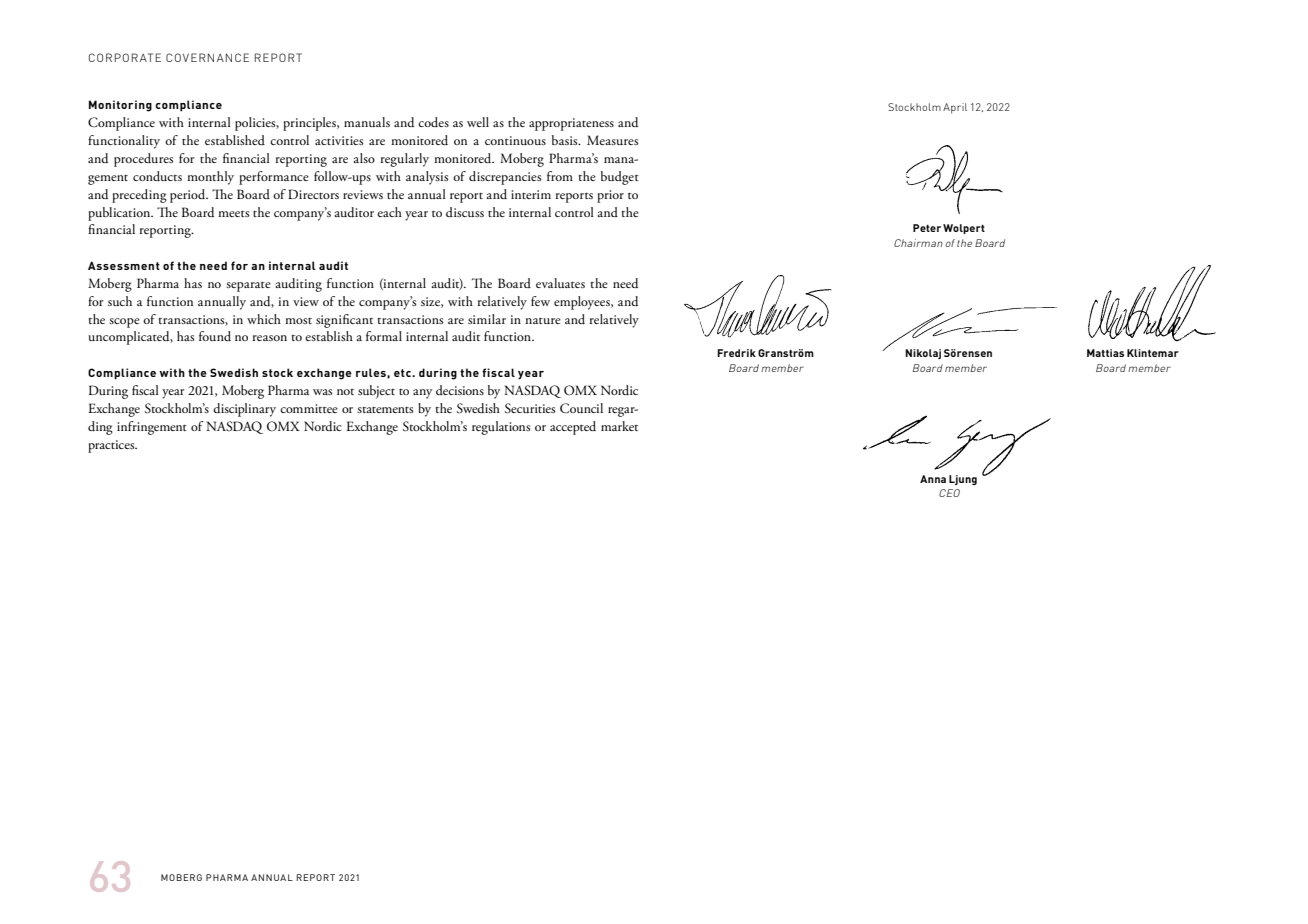 The width and height of the screenshot is (1308, 924). Describe the element at coordinates (955, 108) in the screenshot. I see `April` at that location.
